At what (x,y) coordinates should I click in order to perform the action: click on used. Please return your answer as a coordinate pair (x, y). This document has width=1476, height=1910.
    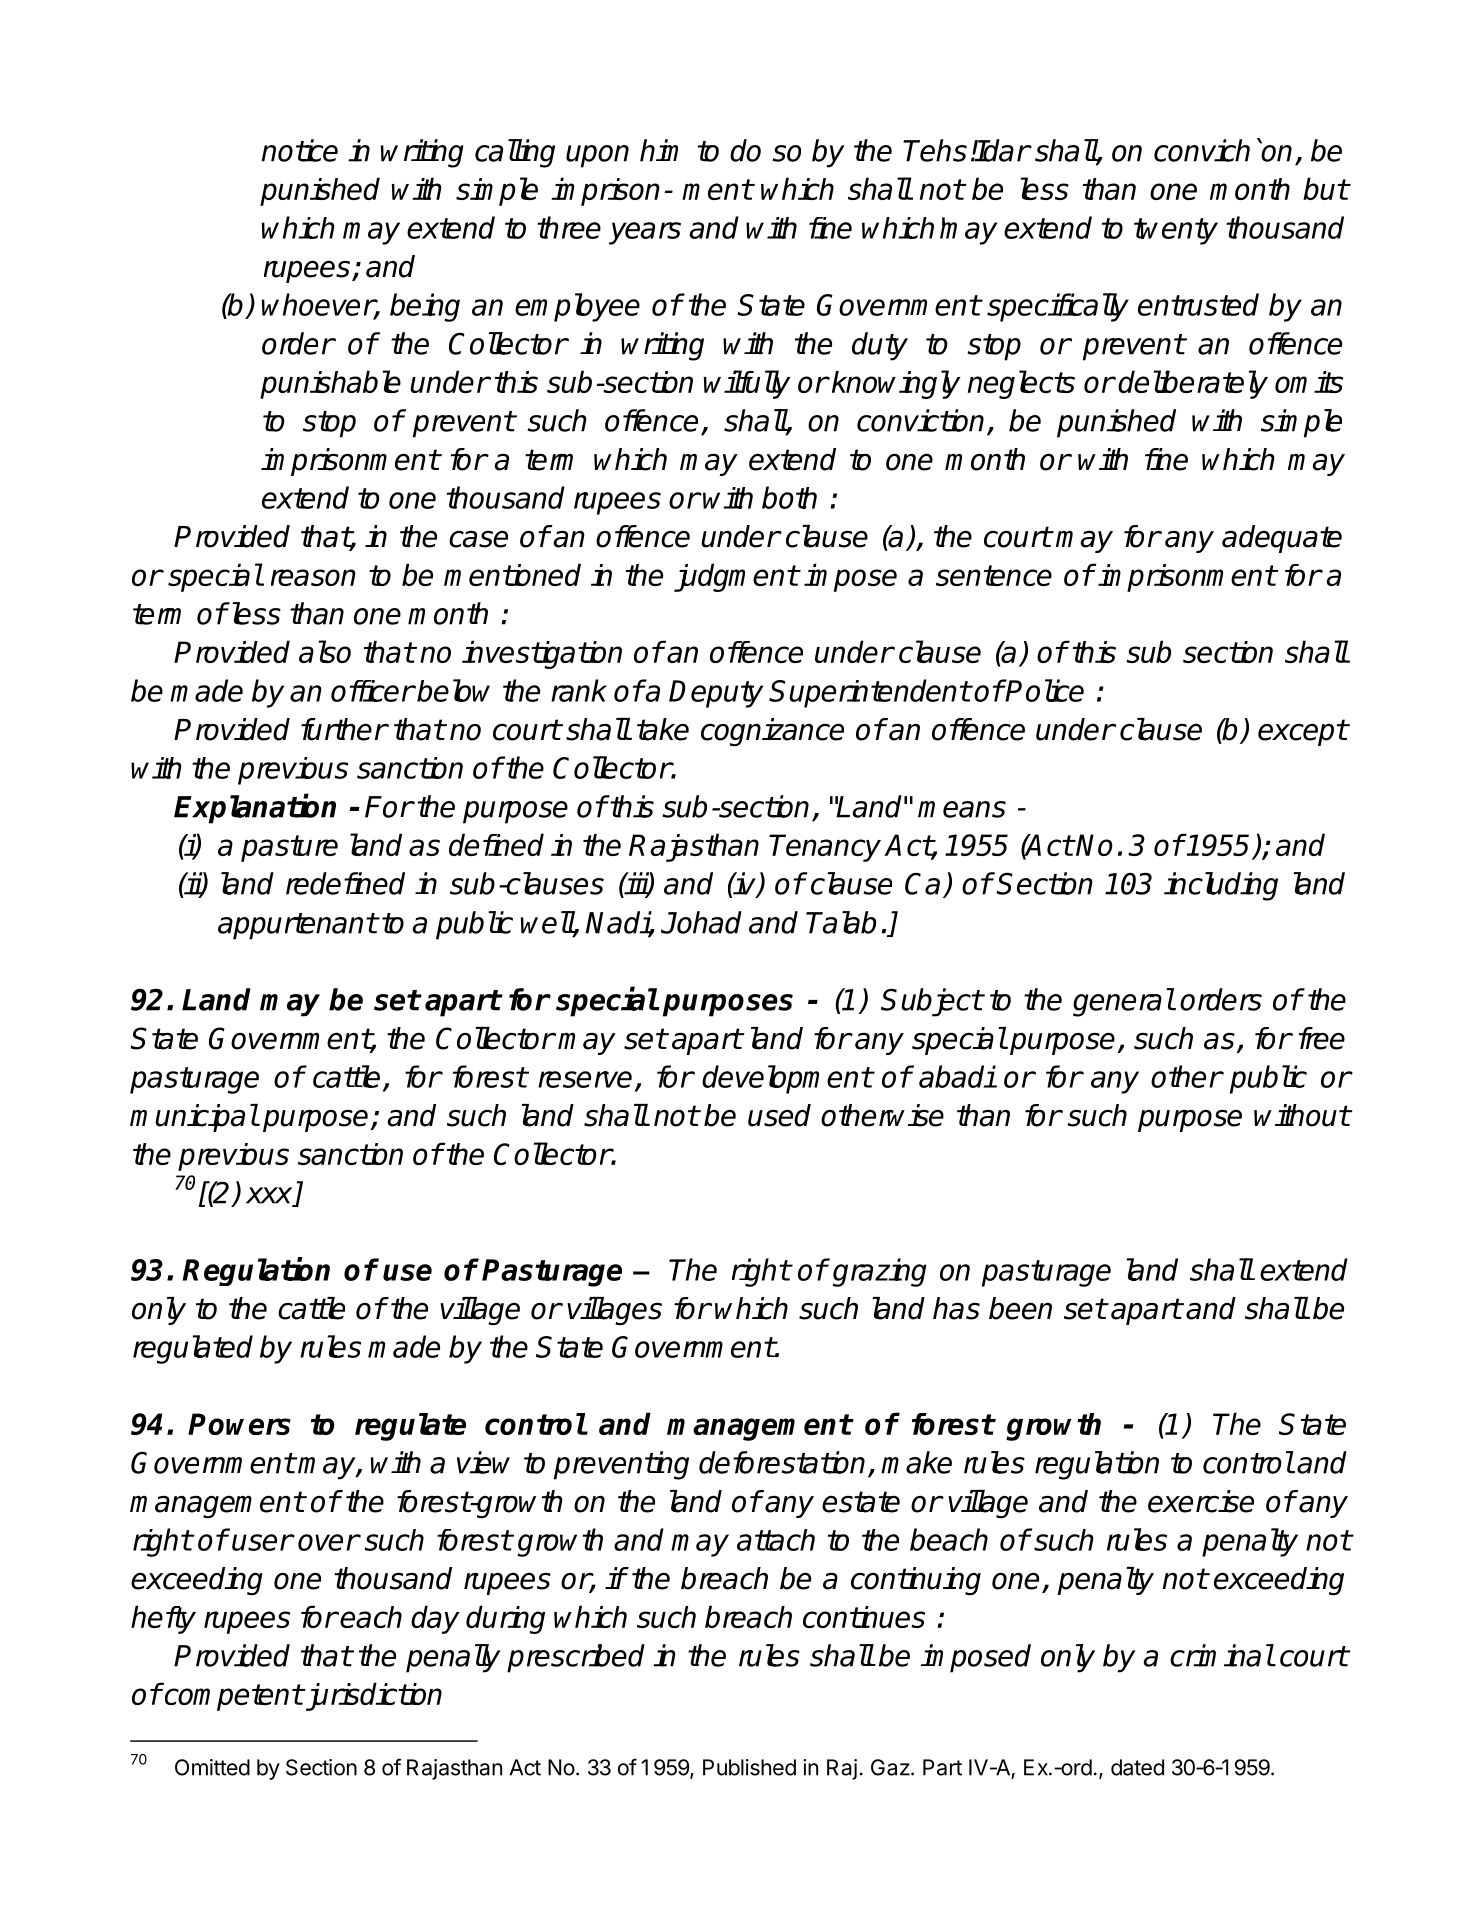
    Looking at the image, I should click on (779, 1115).
